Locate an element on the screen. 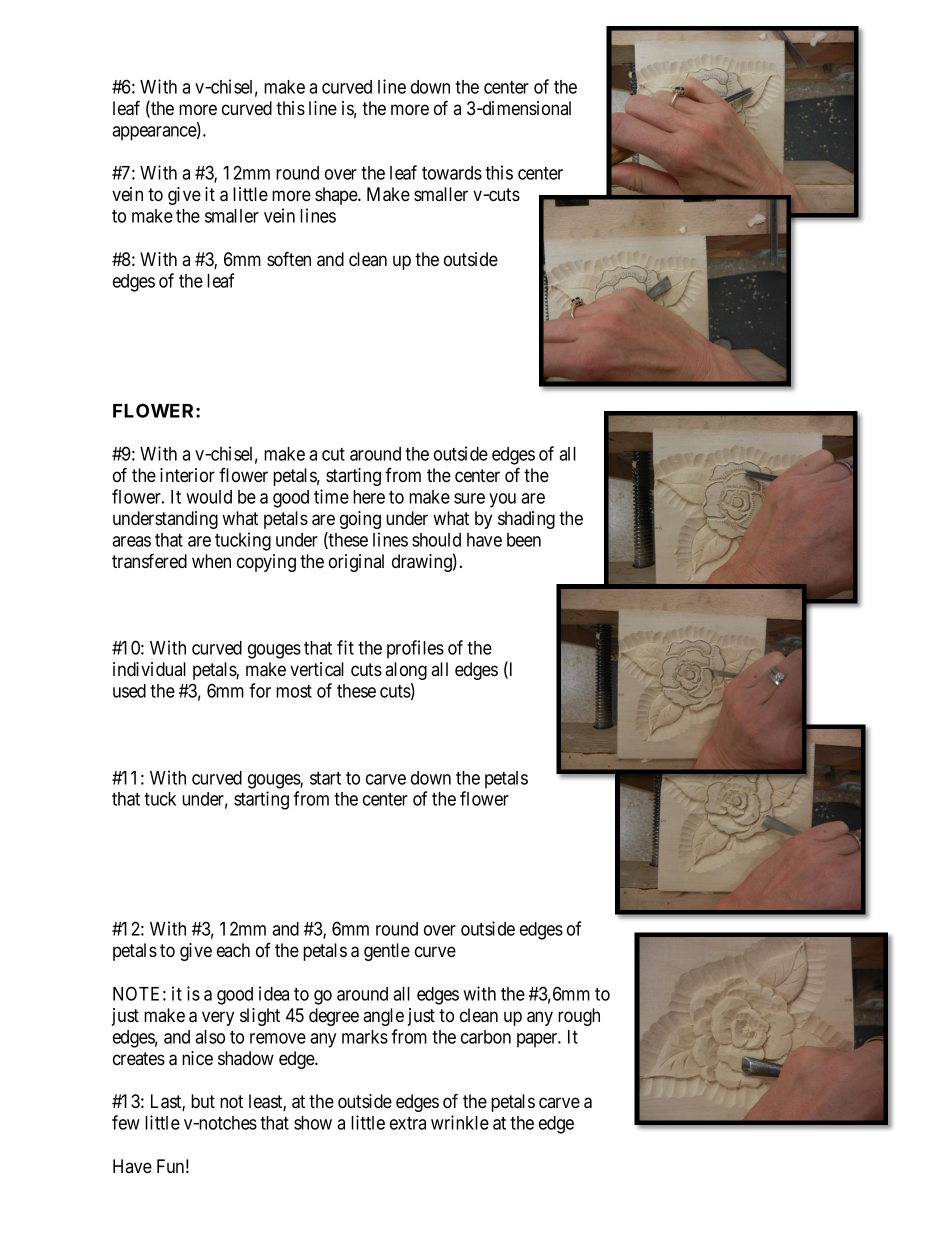 This screenshot has width=952, height=1233. but is located at coordinates (203, 1101).
